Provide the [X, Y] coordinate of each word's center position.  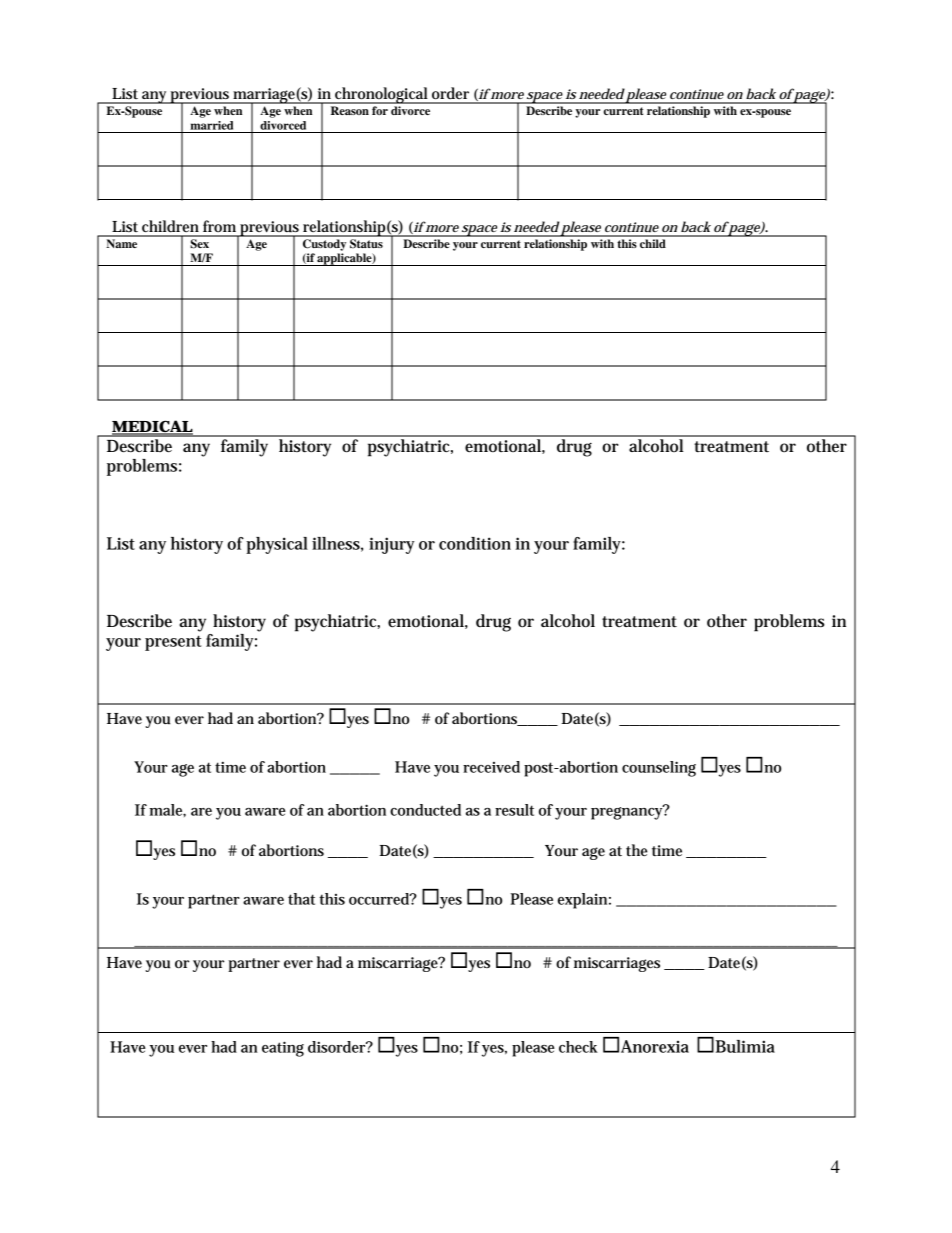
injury [392, 545]
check [578, 1047]
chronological [381, 95]
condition [475, 543]
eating [283, 1049]
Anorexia [655, 1046]
